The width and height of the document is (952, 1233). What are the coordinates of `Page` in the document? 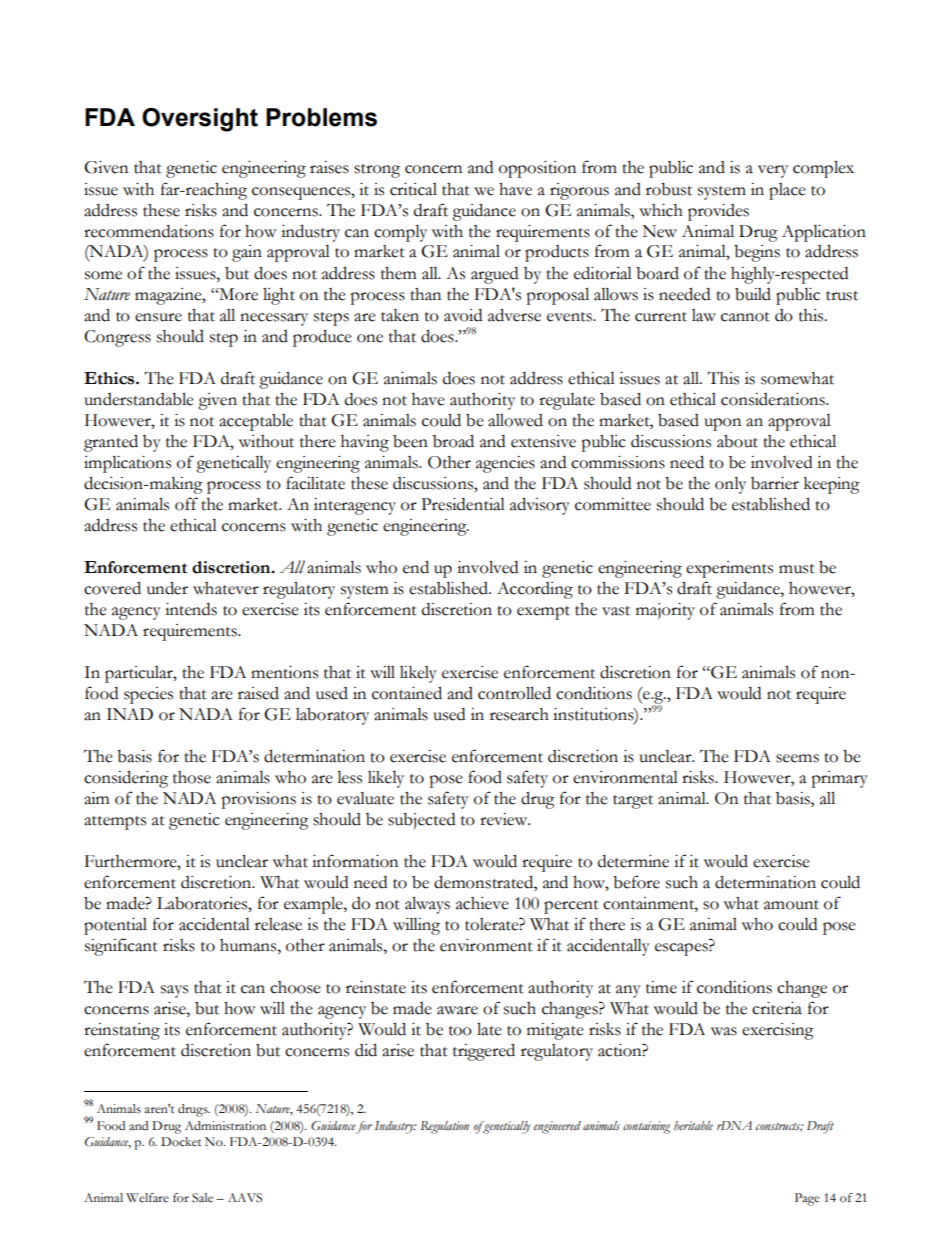 It's located at (807, 1199).
